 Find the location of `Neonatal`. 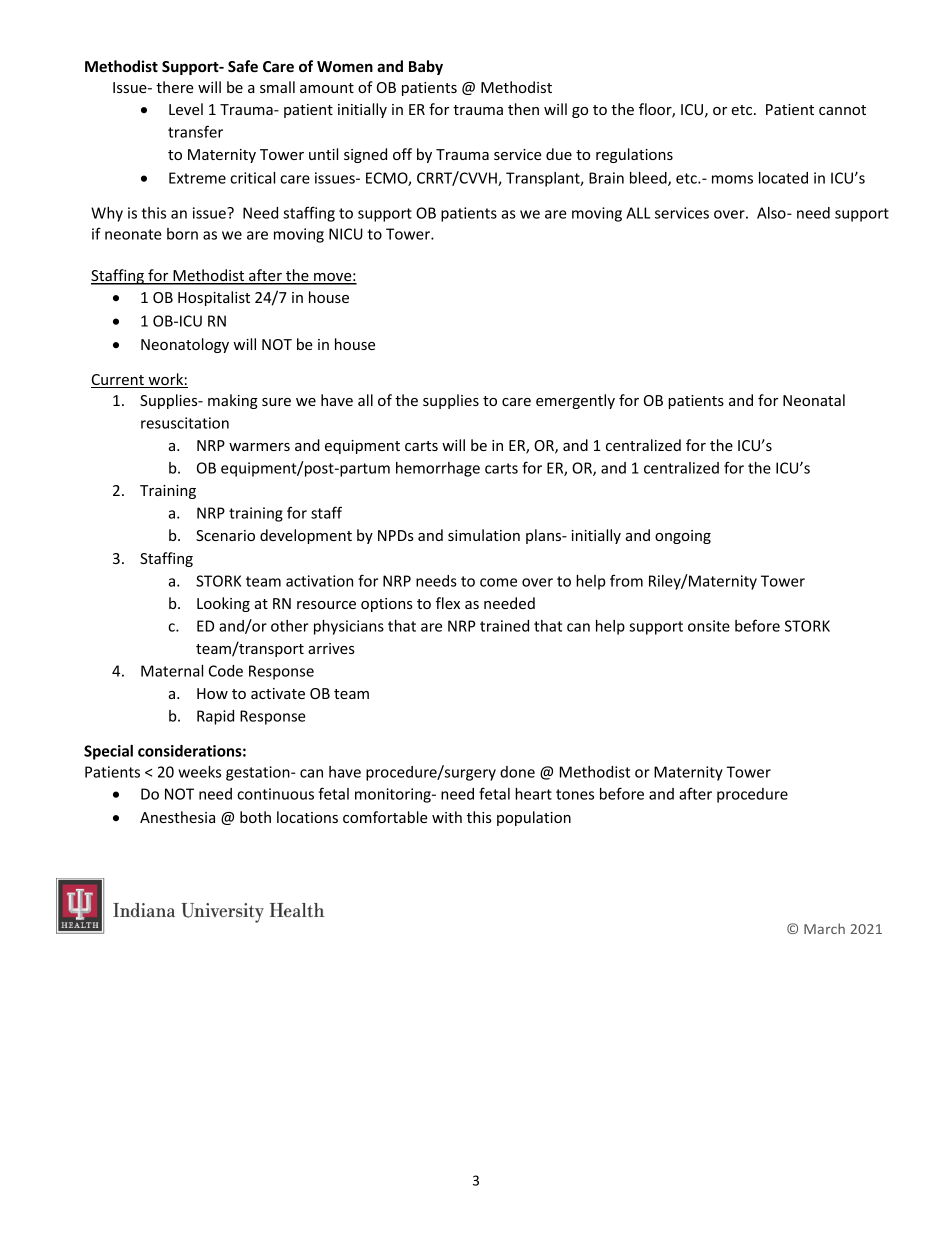

Neonatal is located at coordinates (814, 400).
